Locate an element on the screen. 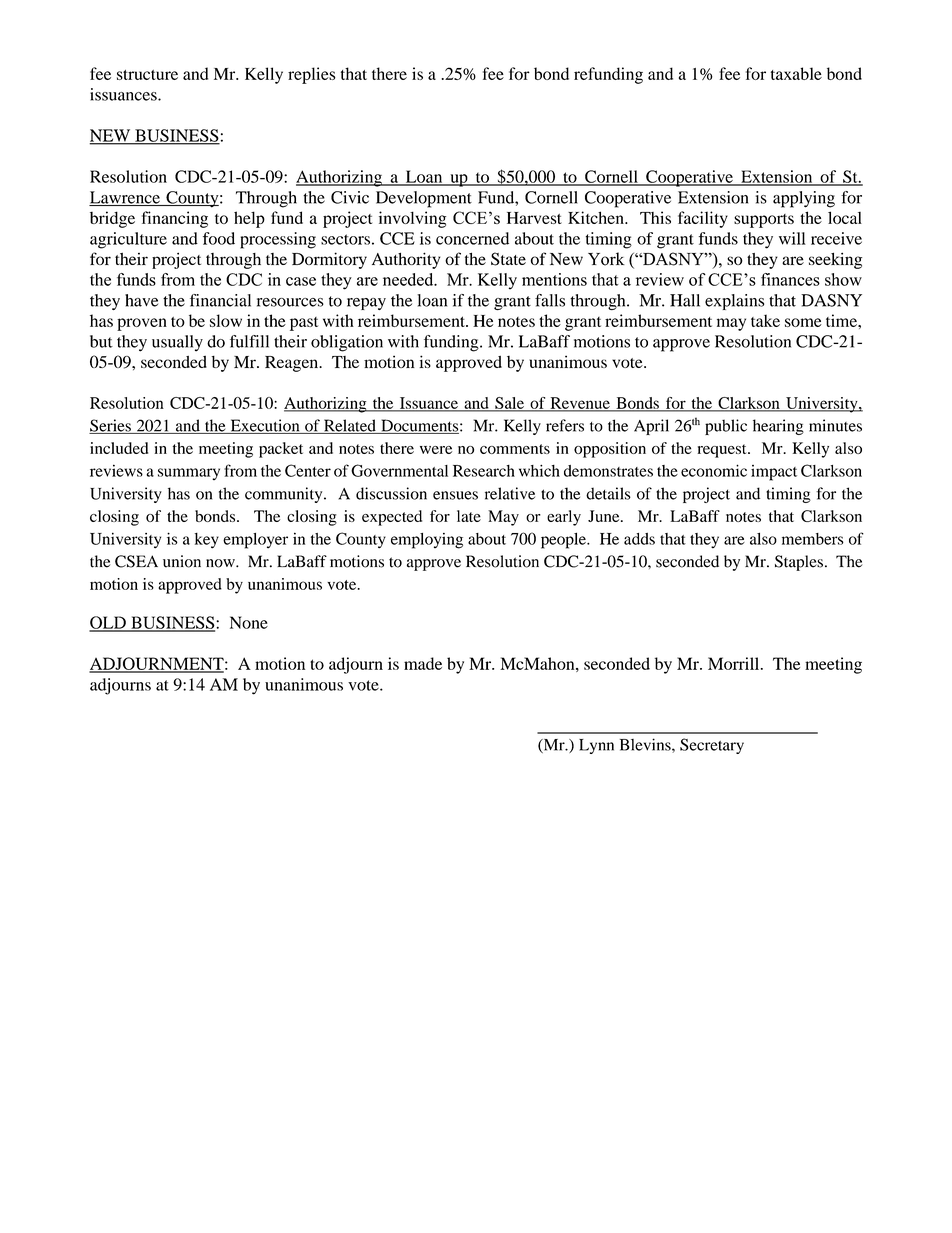 The height and width of the screenshot is (1233, 952). ensues is located at coordinates (455, 495).
